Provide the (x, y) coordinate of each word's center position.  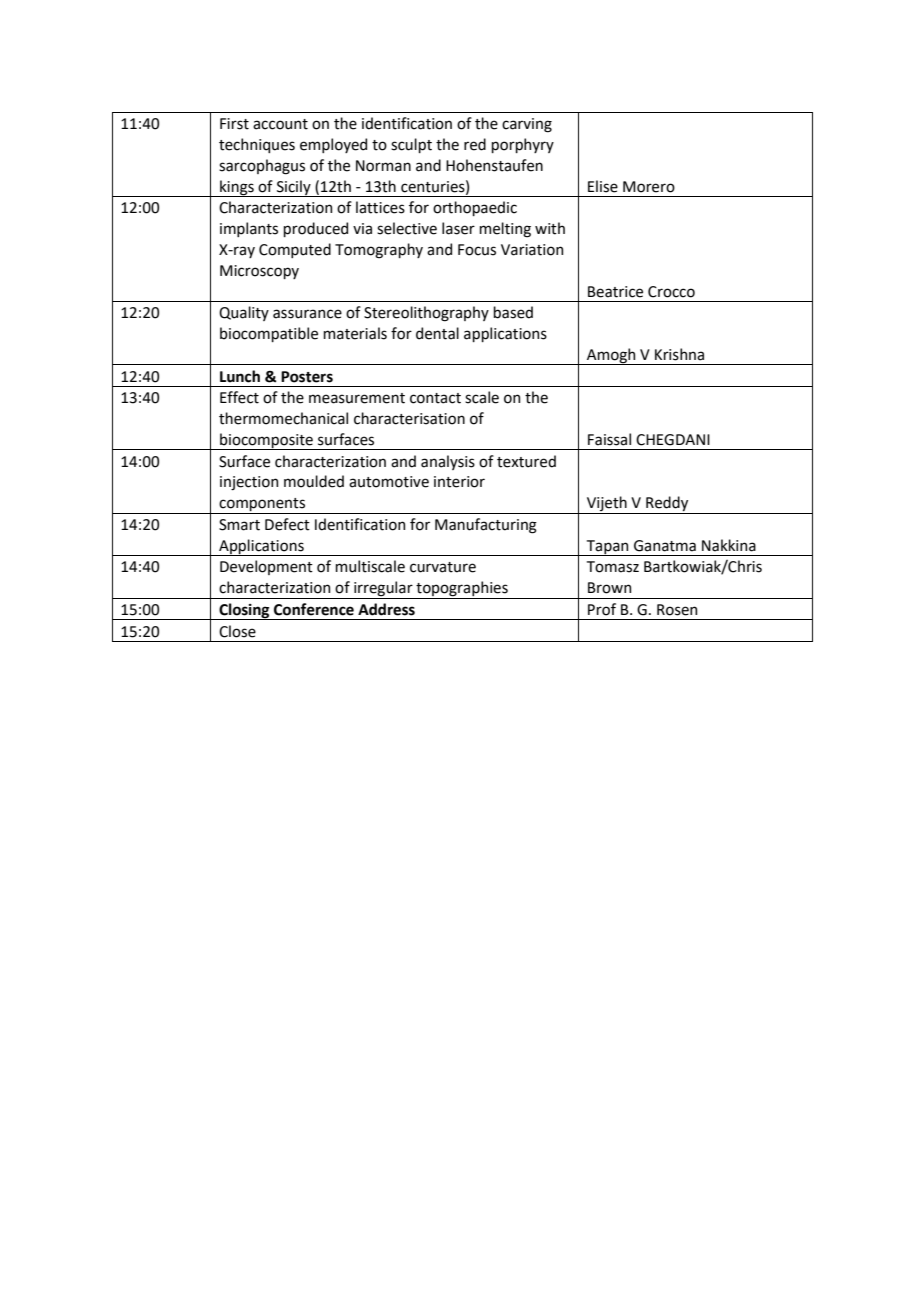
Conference (314, 609)
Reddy (667, 505)
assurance (307, 314)
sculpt (411, 145)
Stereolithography (426, 314)
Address (386, 609)
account (280, 124)
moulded (314, 481)
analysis (448, 462)
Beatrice (615, 292)
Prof (602, 609)
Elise (603, 186)
